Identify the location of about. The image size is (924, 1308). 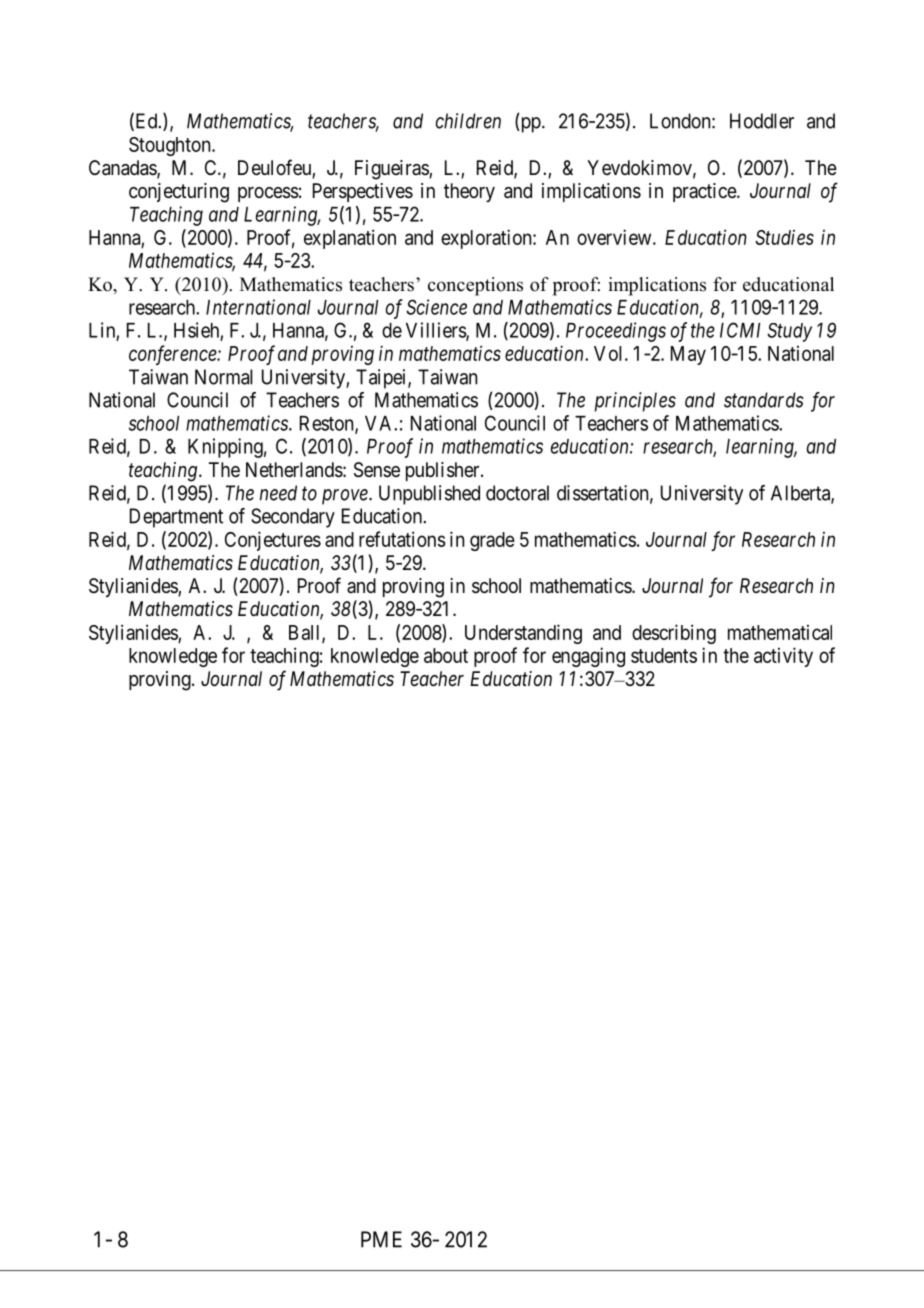
(446, 655).
